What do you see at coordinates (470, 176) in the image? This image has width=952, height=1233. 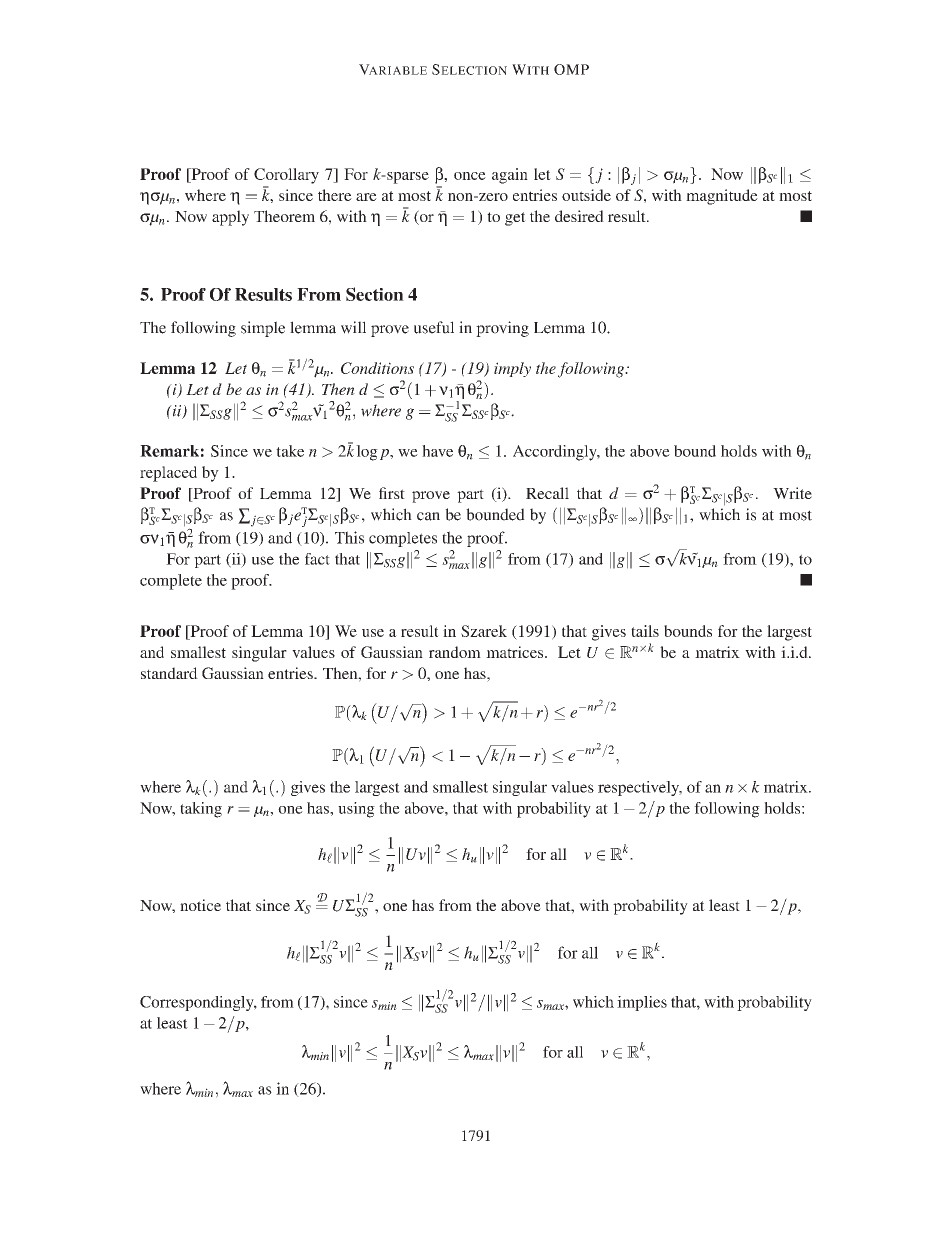 I see `once` at bounding box center [470, 176].
